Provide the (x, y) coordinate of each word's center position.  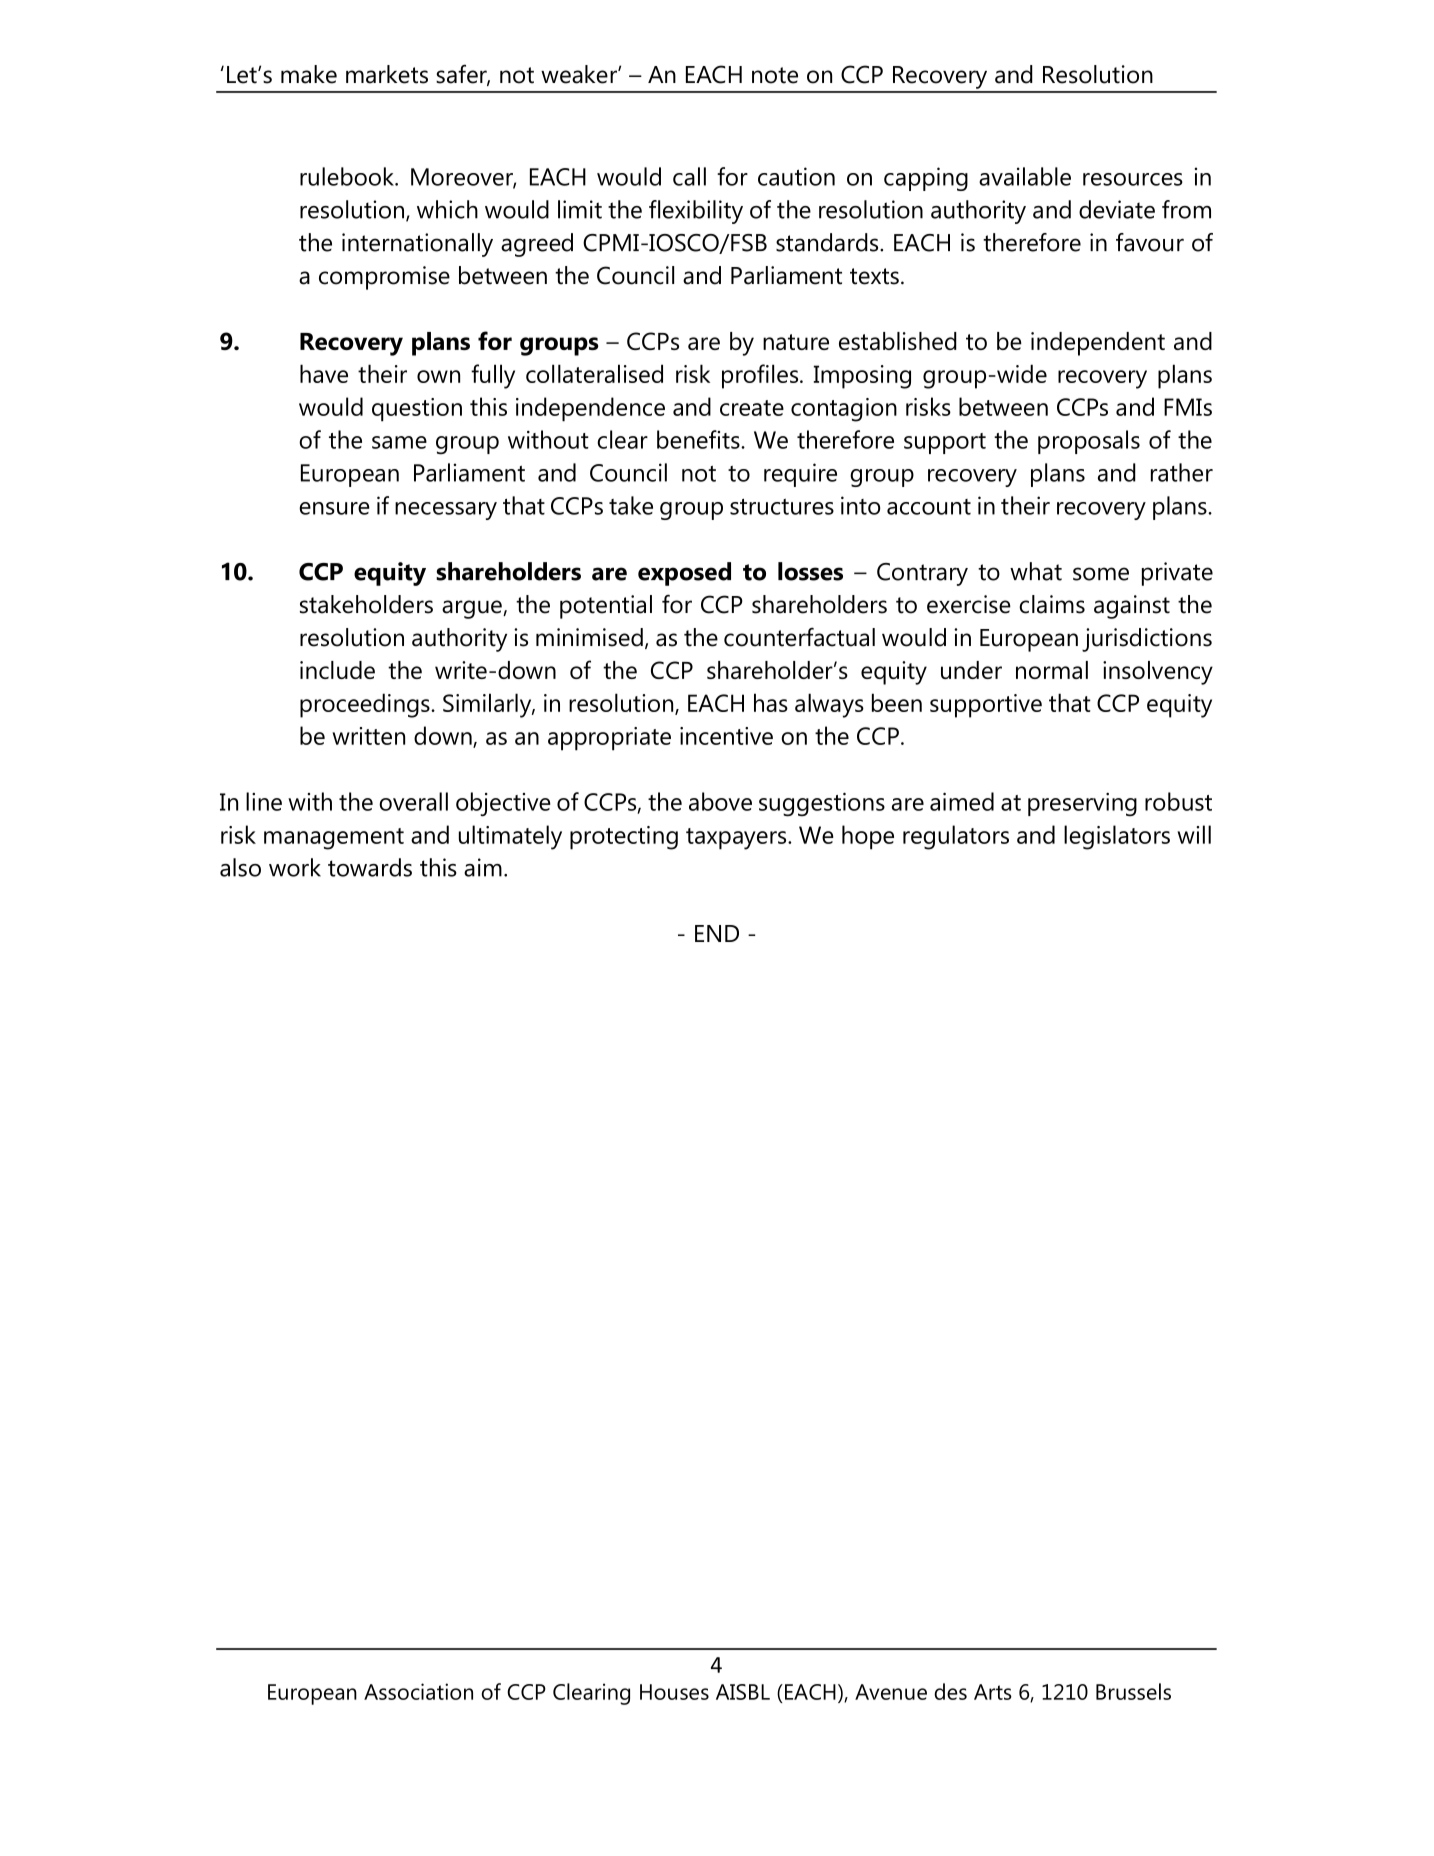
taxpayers (737, 839)
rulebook (348, 176)
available (1025, 176)
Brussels (1133, 1691)
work (295, 867)
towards (370, 867)
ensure (334, 508)
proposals (1089, 442)
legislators (1117, 837)
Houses (674, 1692)
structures (782, 507)
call (689, 176)
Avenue (891, 1692)
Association (418, 1691)
